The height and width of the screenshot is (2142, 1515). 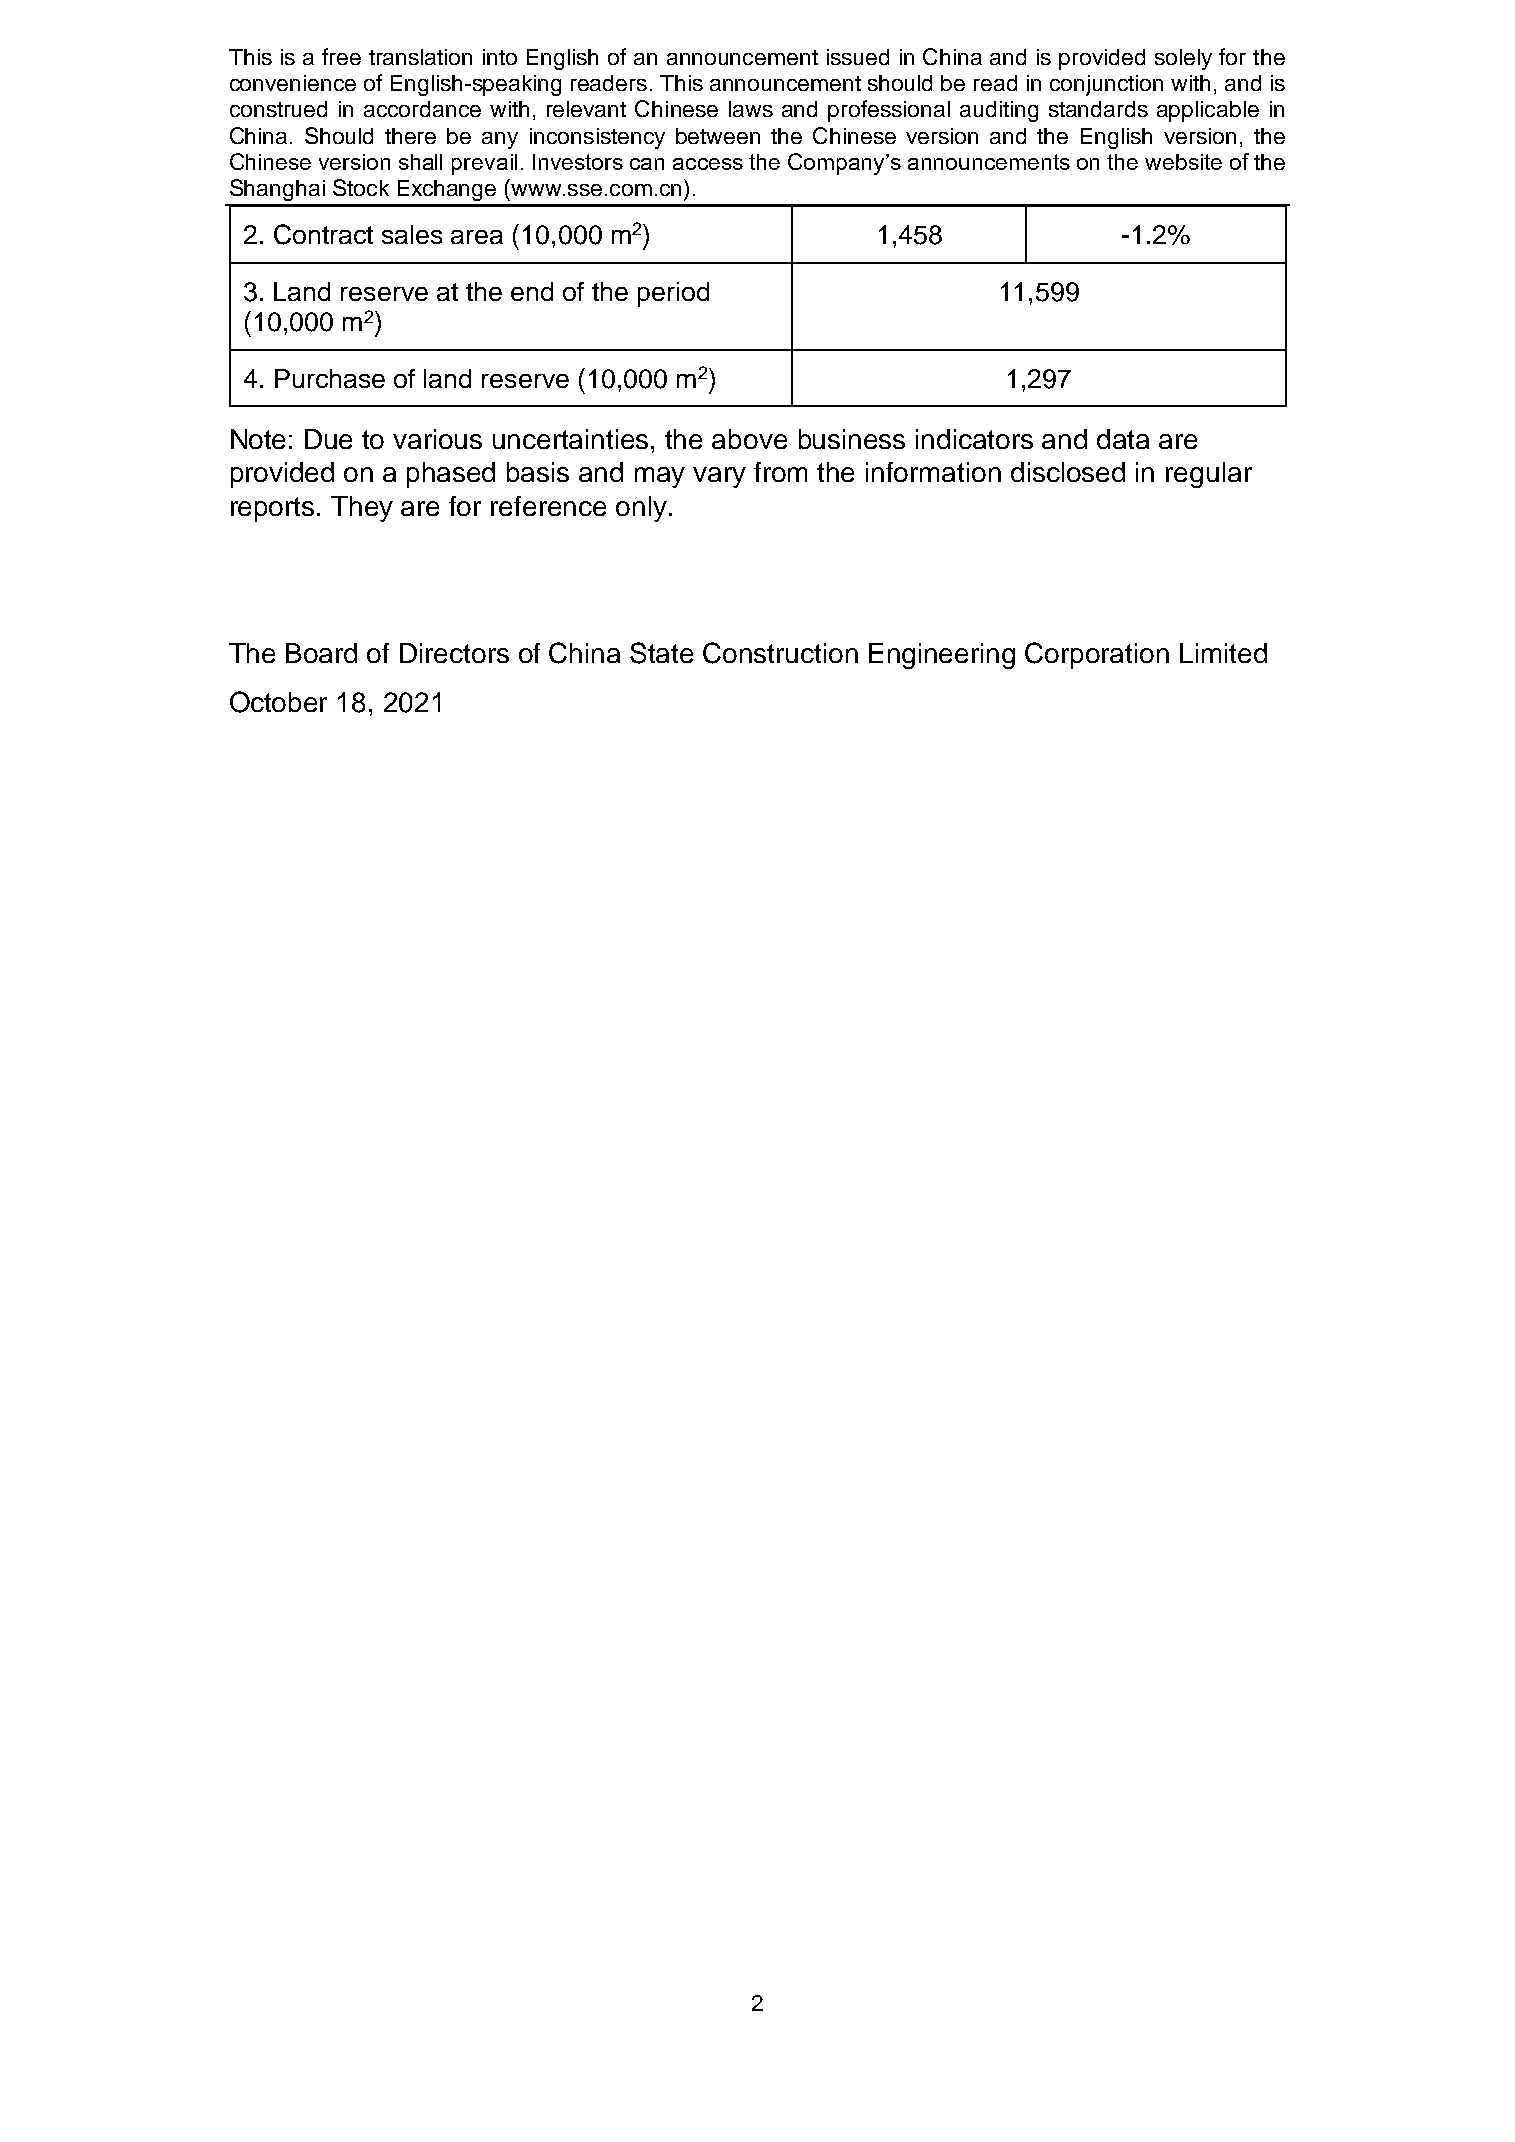 I want to click on data, so click(x=1123, y=439).
